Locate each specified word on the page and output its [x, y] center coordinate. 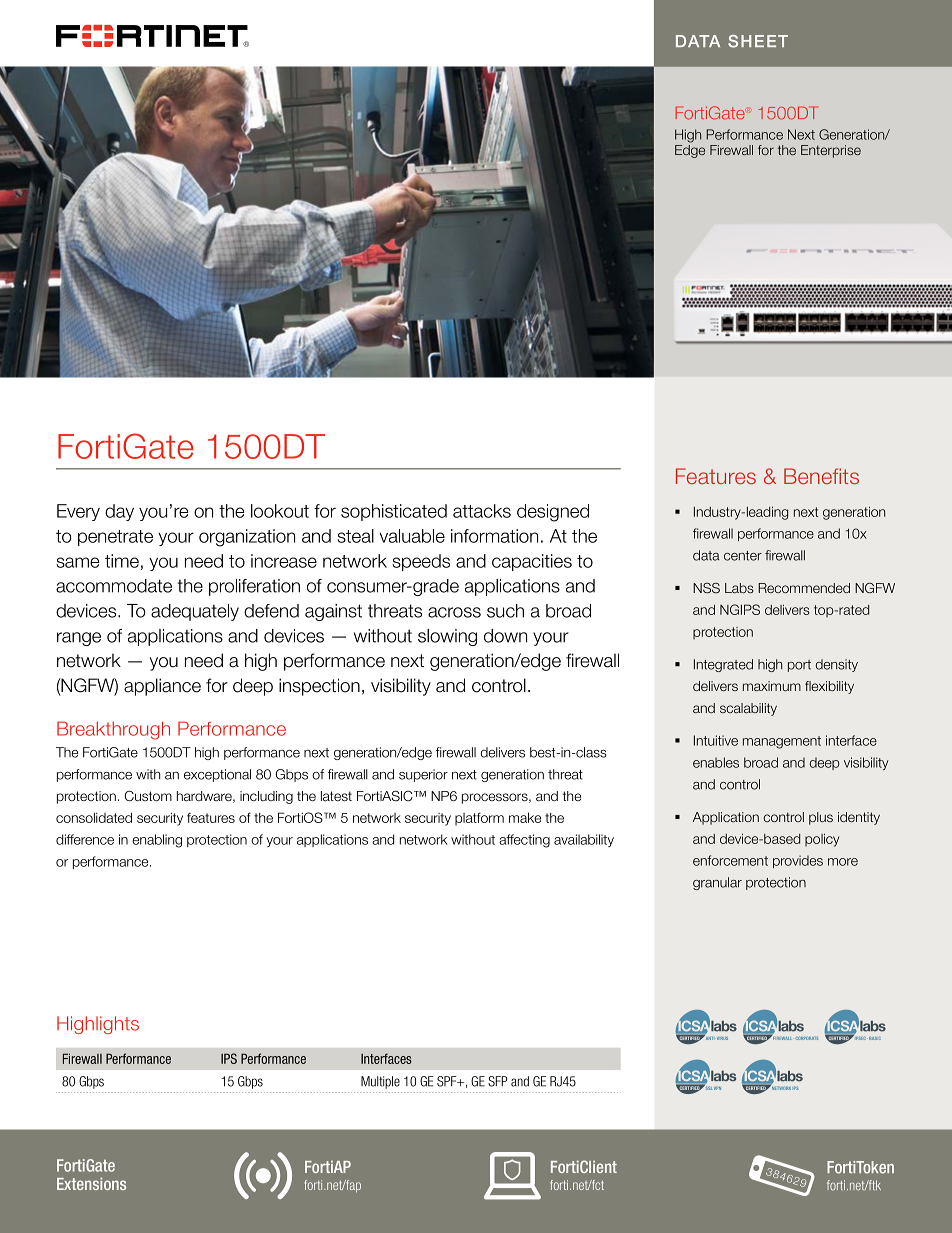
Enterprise [831, 151]
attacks [482, 511]
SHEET [758, 41]
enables [716, 762]
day [119, 512]
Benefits [821, 476]
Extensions [91, 1184]
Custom [148, 795]
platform [479, 819]
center [743, 556]
